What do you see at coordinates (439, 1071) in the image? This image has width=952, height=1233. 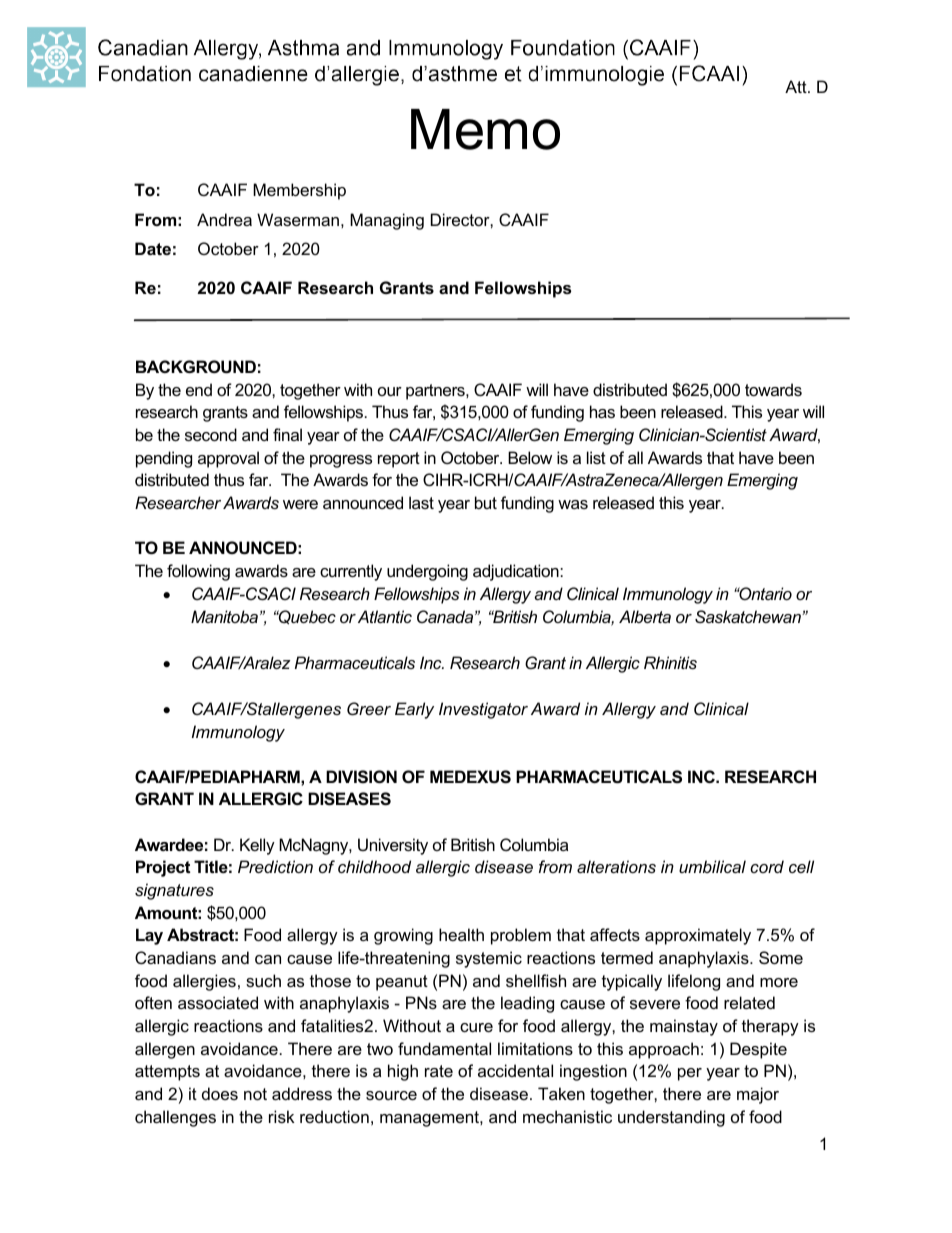 I see `rate` at bounding box center [439, 1071].
